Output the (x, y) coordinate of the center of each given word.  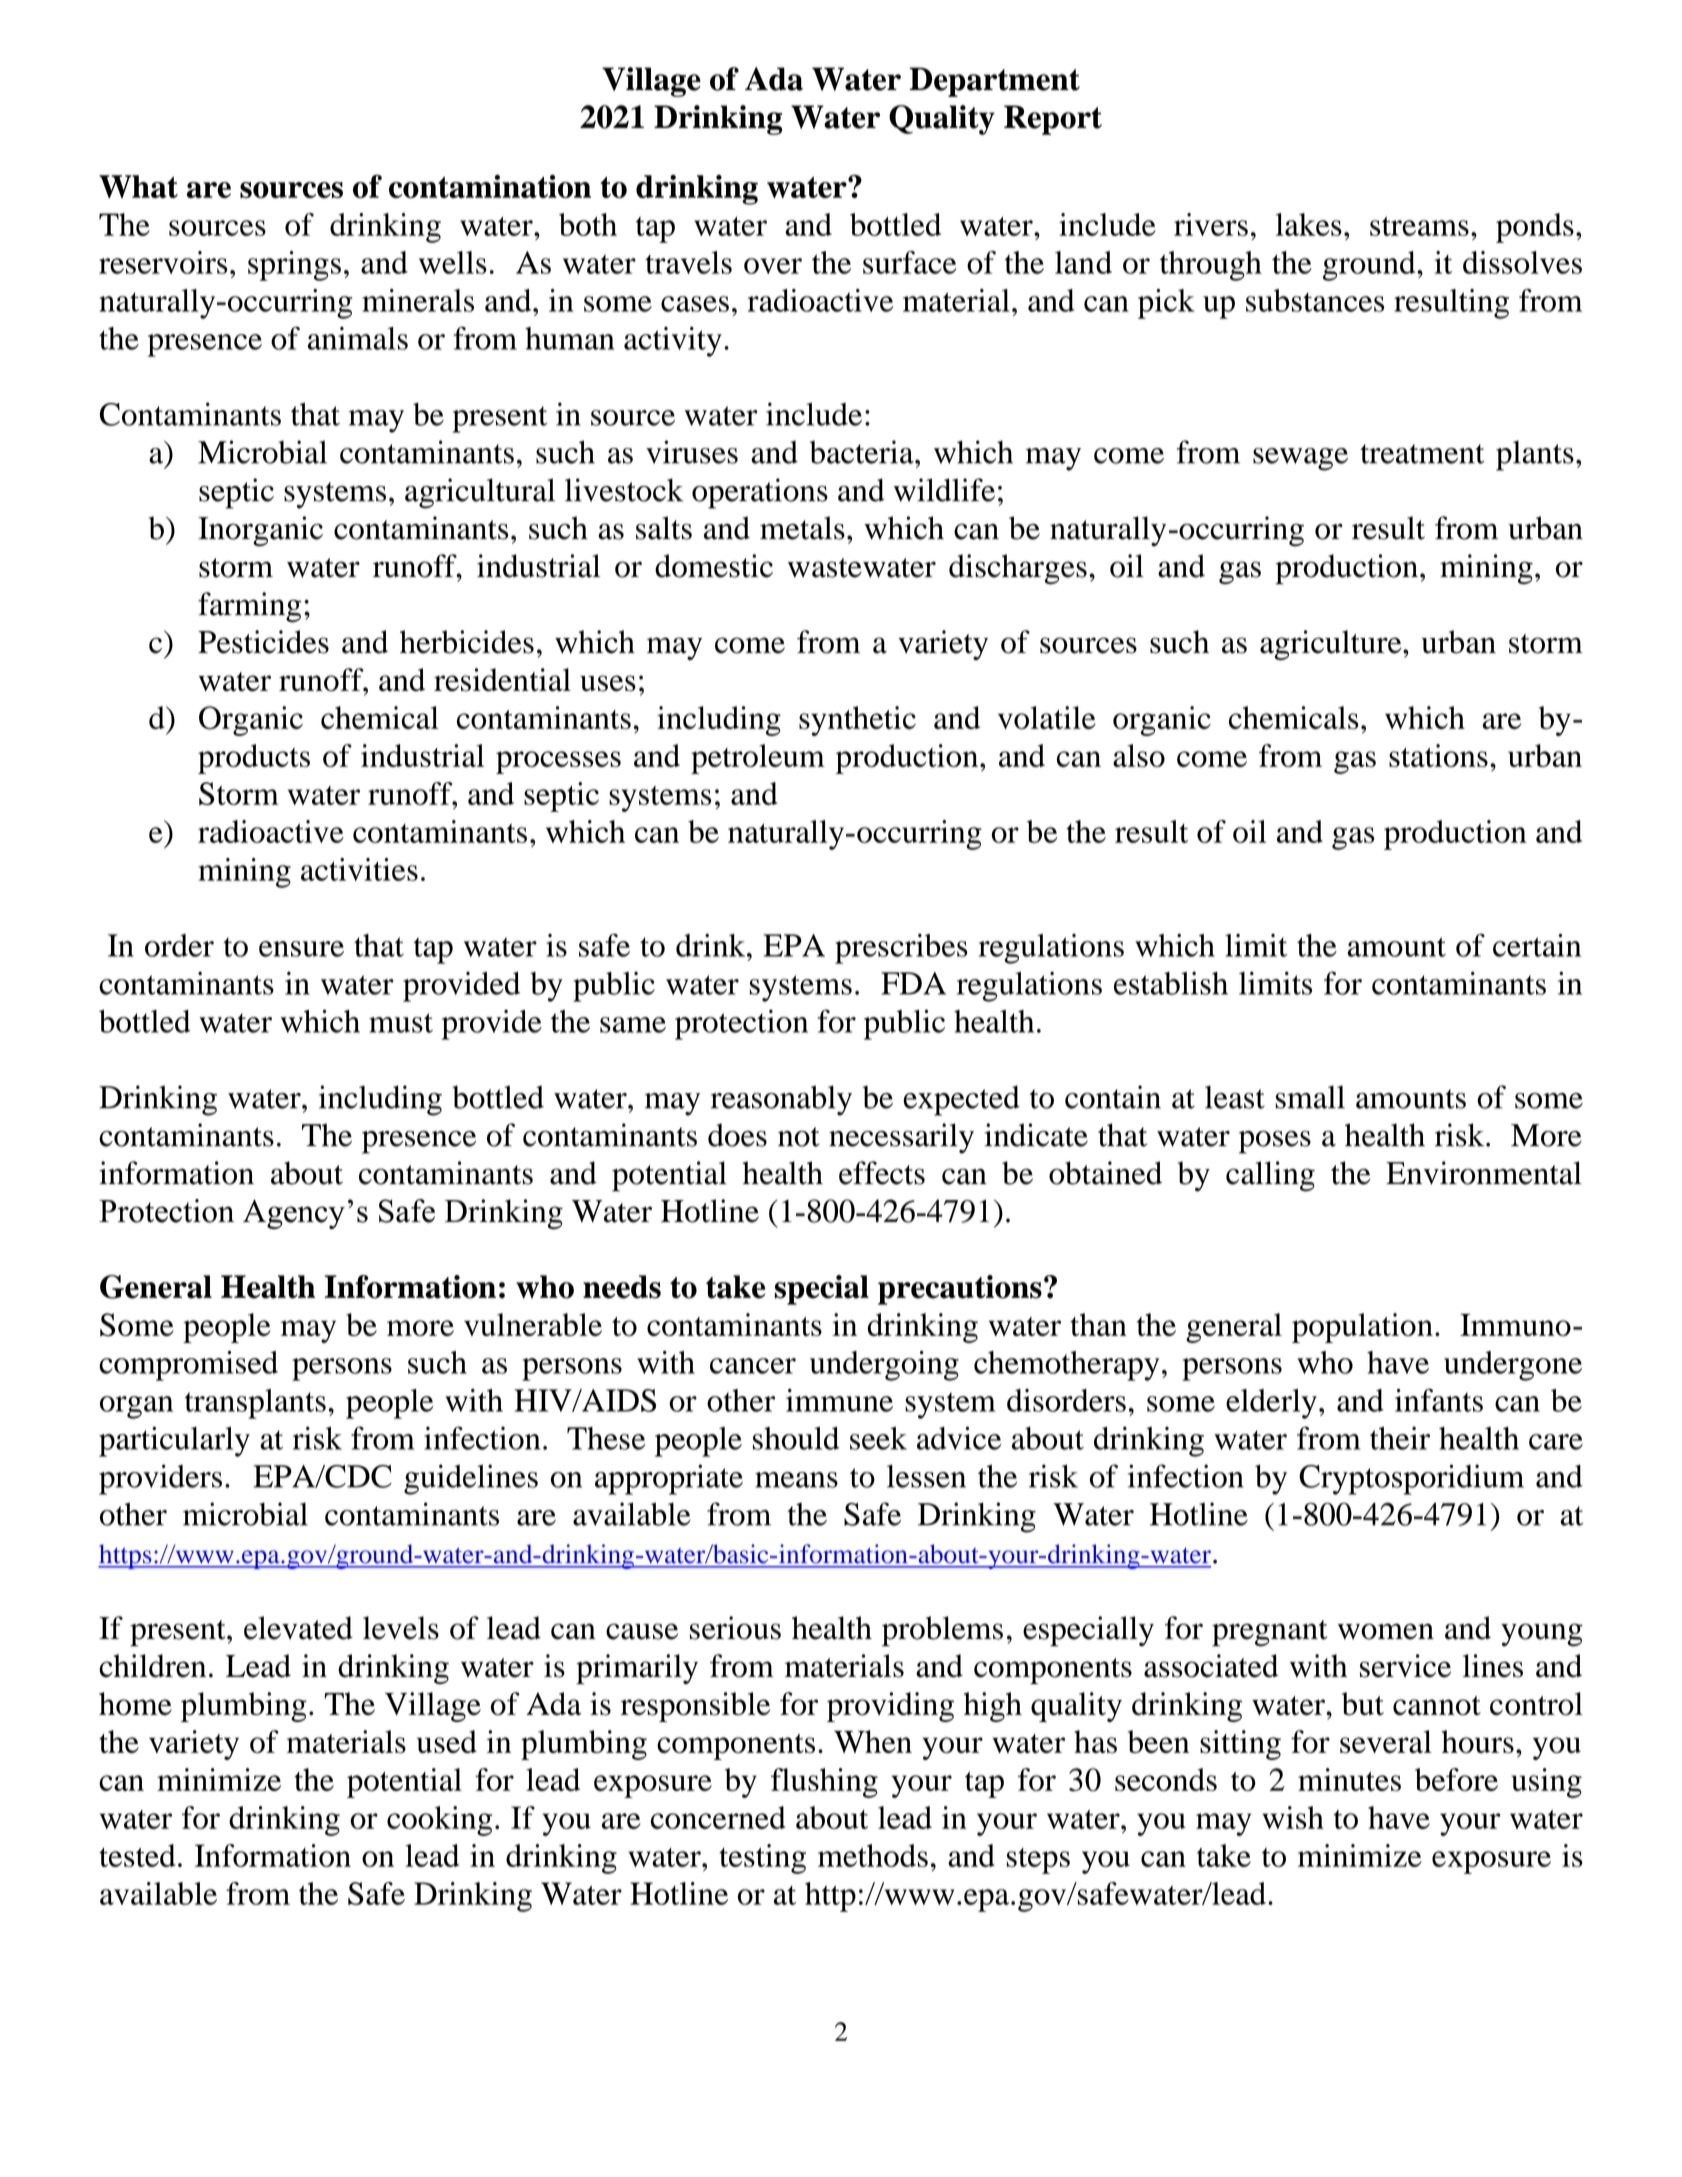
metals (802, 528)
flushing (824, 1783)
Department (994, 82)
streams (1419, 226)
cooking (439, 1821)
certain (1537, 945)
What (138, 186)
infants (1439, 1400)
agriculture (1332, 645)
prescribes (901, 949)
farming (249, 607)
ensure (301, 949)
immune (839, 1400)
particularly (174, 1441)
